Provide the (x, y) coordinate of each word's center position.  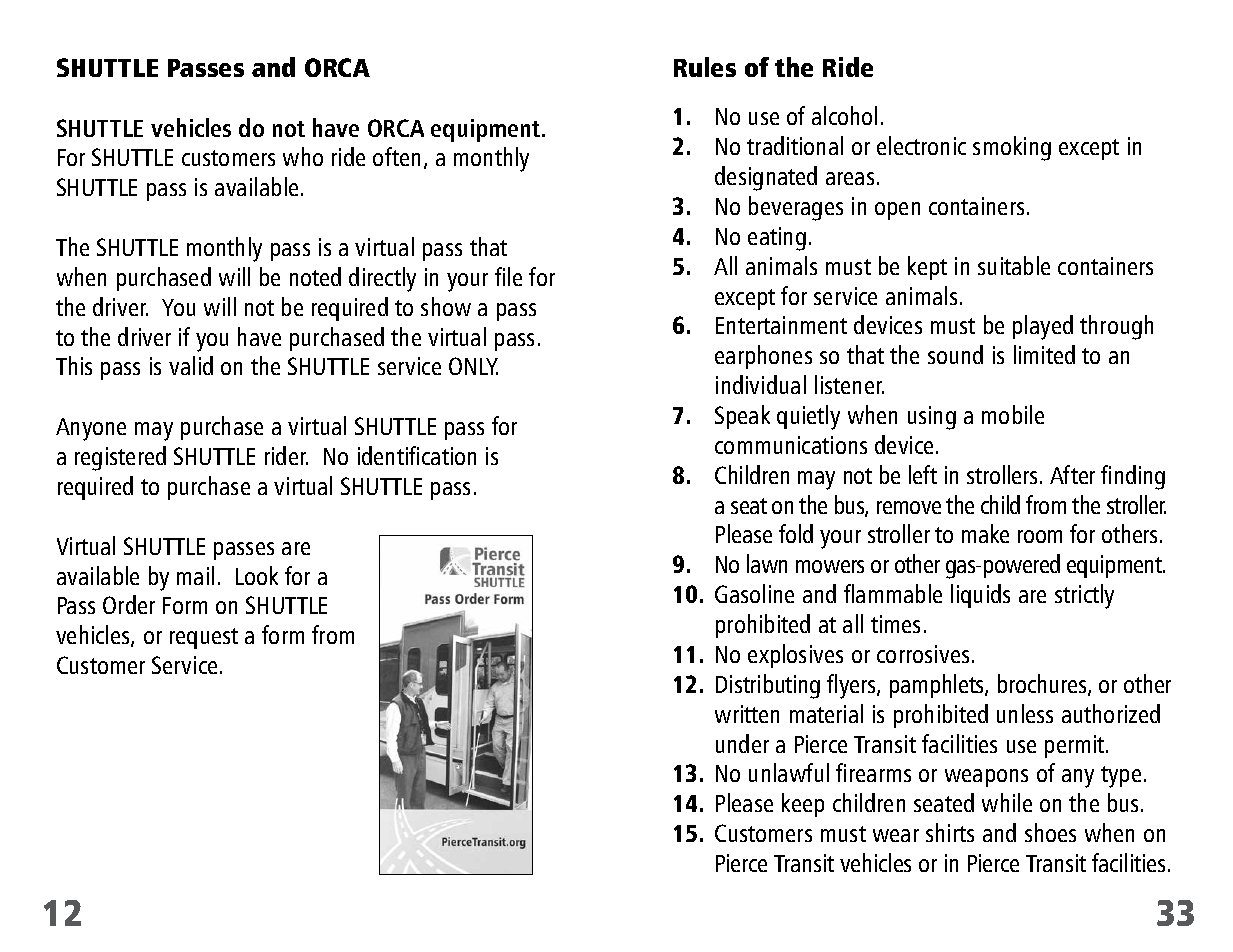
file (508, 276)
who (303, 156)
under (742, 743)
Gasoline (754, 593)
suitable (1014, 265)
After (1072, 474)
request (204, 638)
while (1007, 802)
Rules (705, 67)
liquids (980, 596)
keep (803, 805)
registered (120, 458)
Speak (742, 417)
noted (315, 276)
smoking (1012, 148)
